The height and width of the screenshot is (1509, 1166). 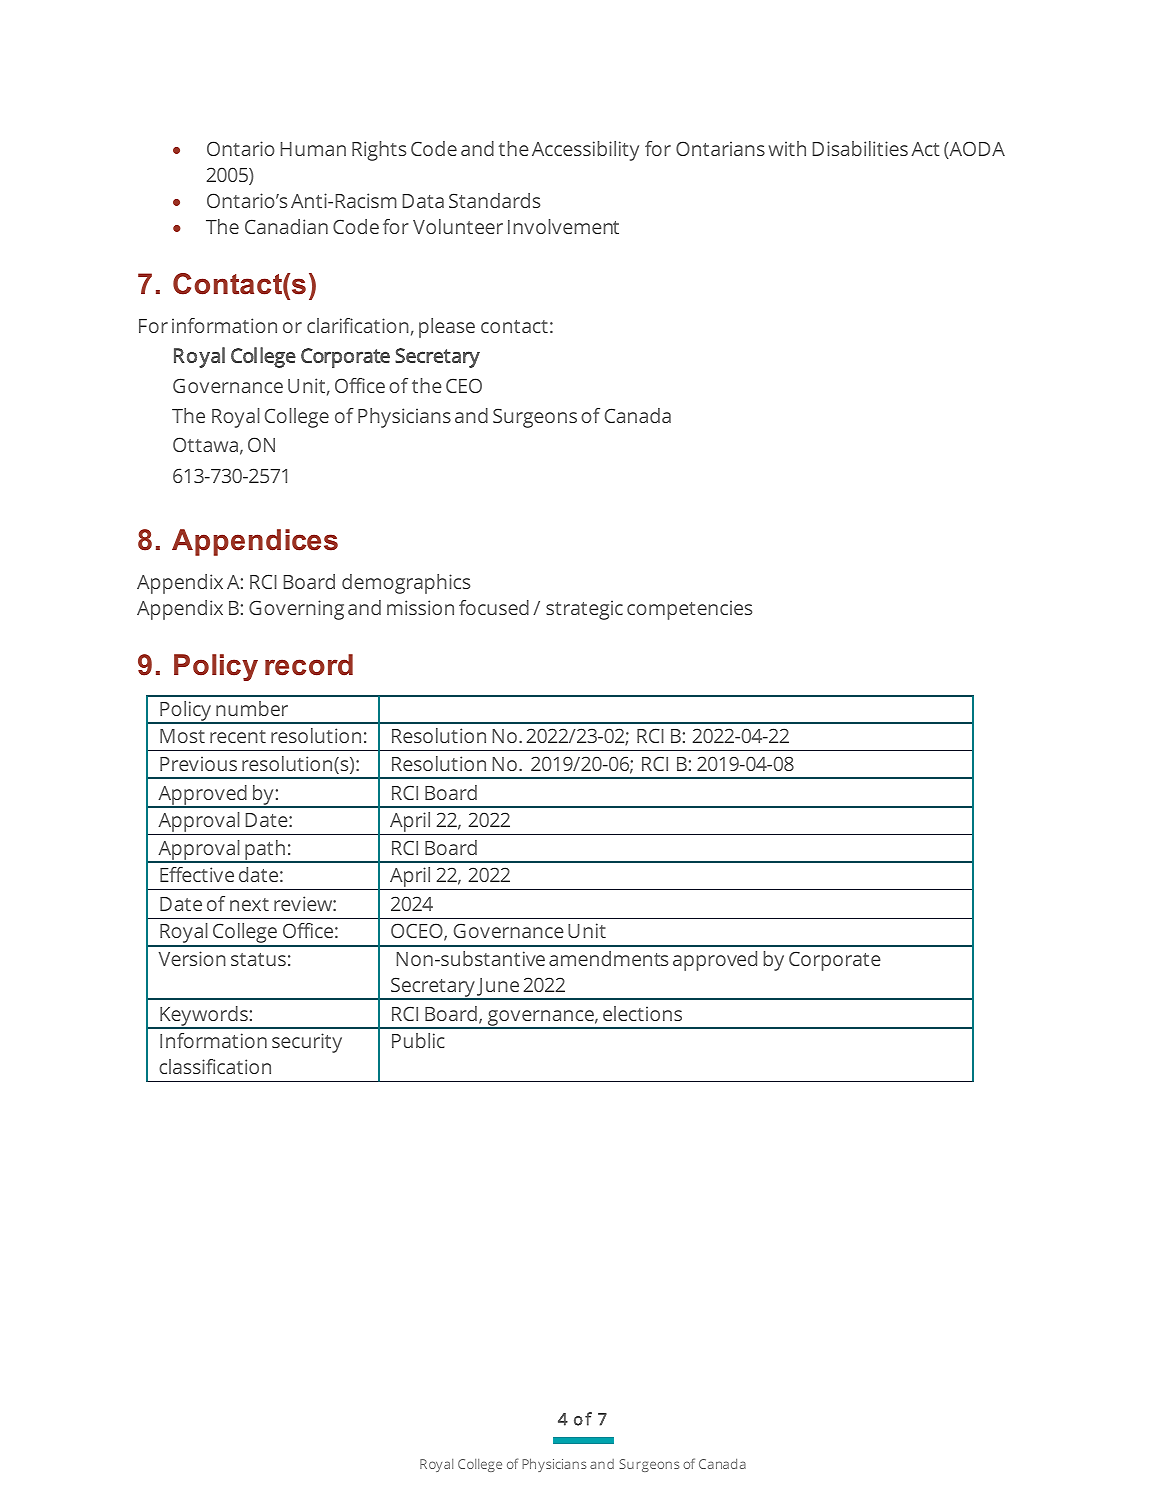 What do you see at coordinates (313, 149) in the screenshot?
I see `Human` at bounding box center [313, 149].
